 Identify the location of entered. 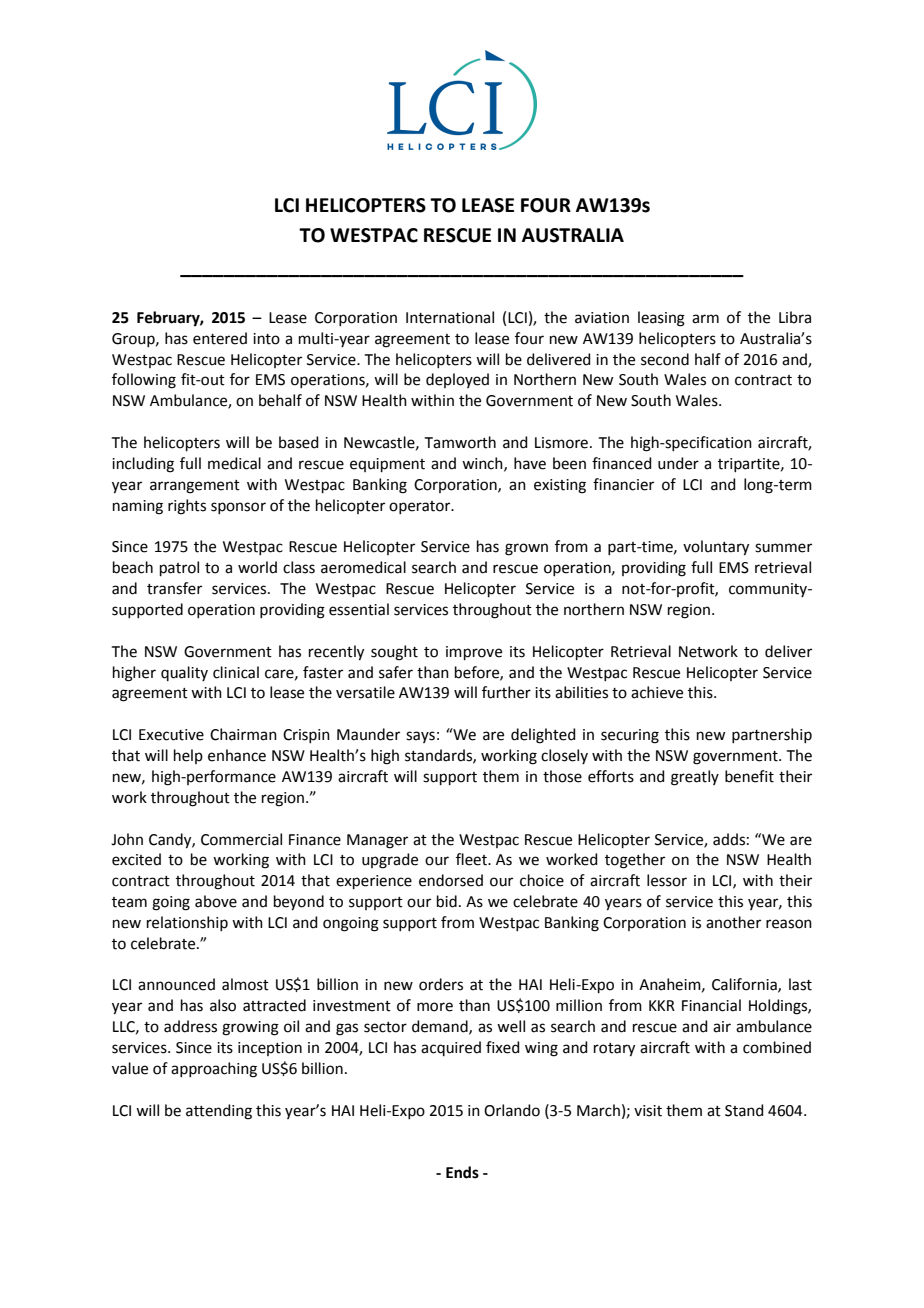
(220, 338).
